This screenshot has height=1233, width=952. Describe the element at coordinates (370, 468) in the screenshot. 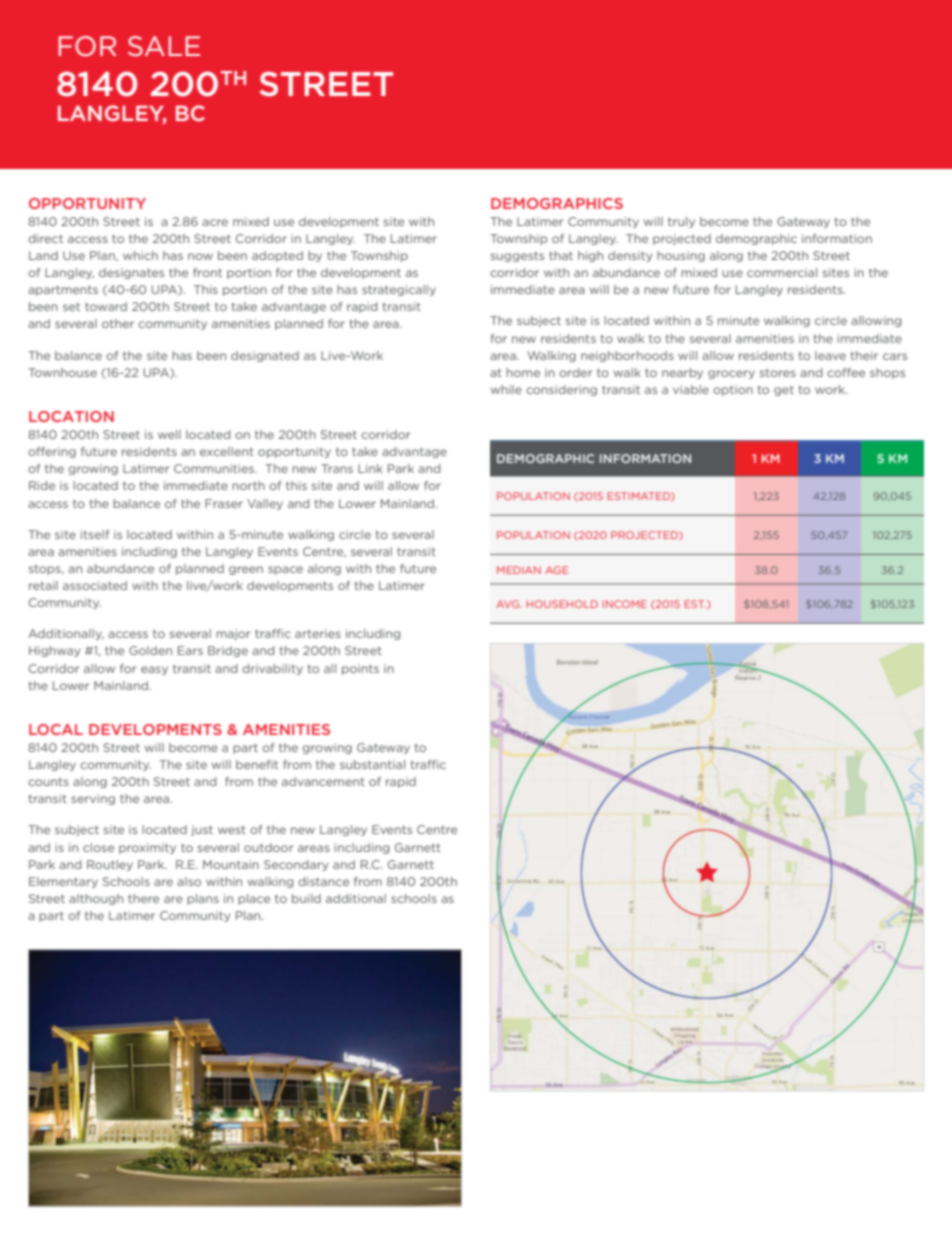

I see `Link` at that location.
